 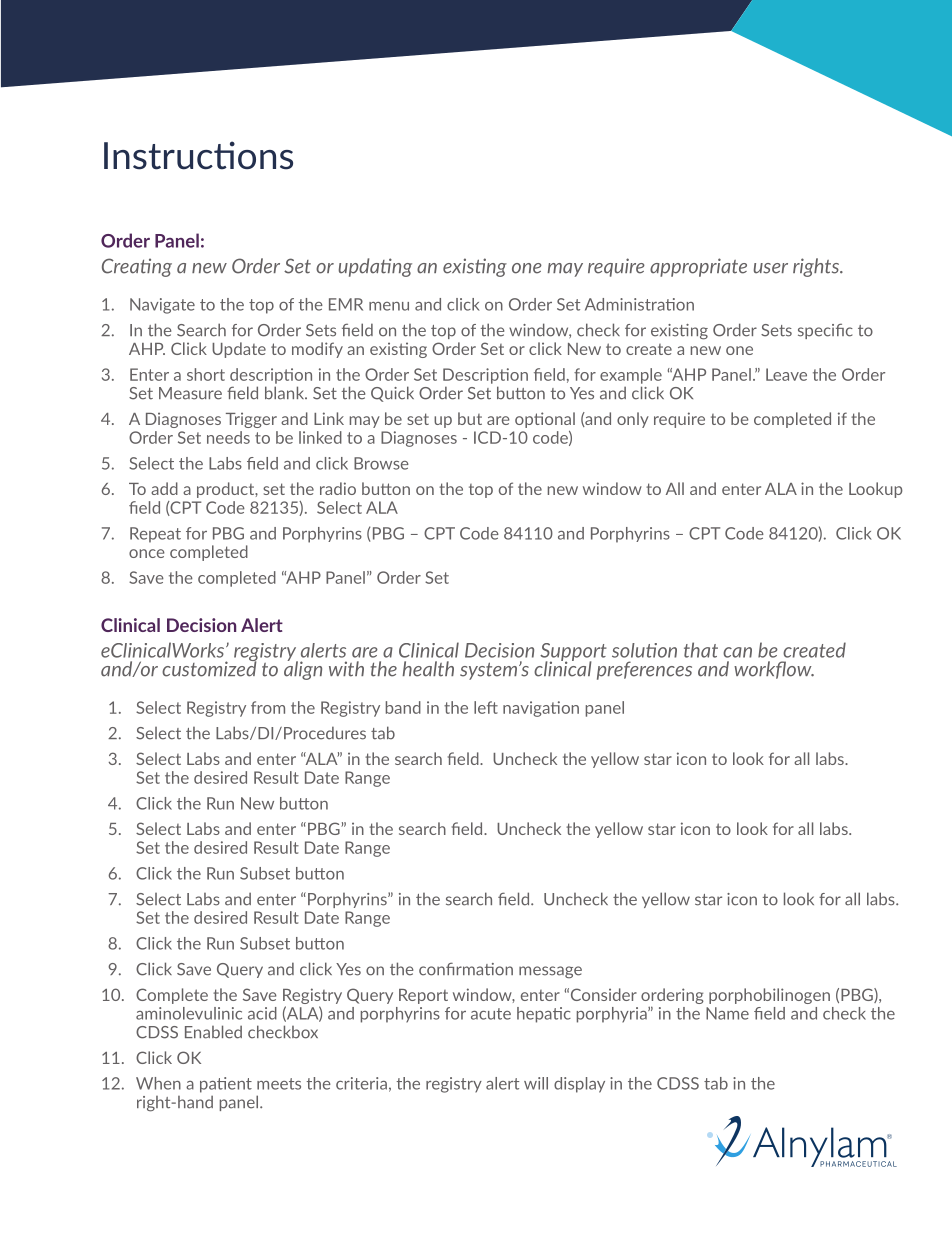 I want to click on updating, so click(x=375, y=267).
